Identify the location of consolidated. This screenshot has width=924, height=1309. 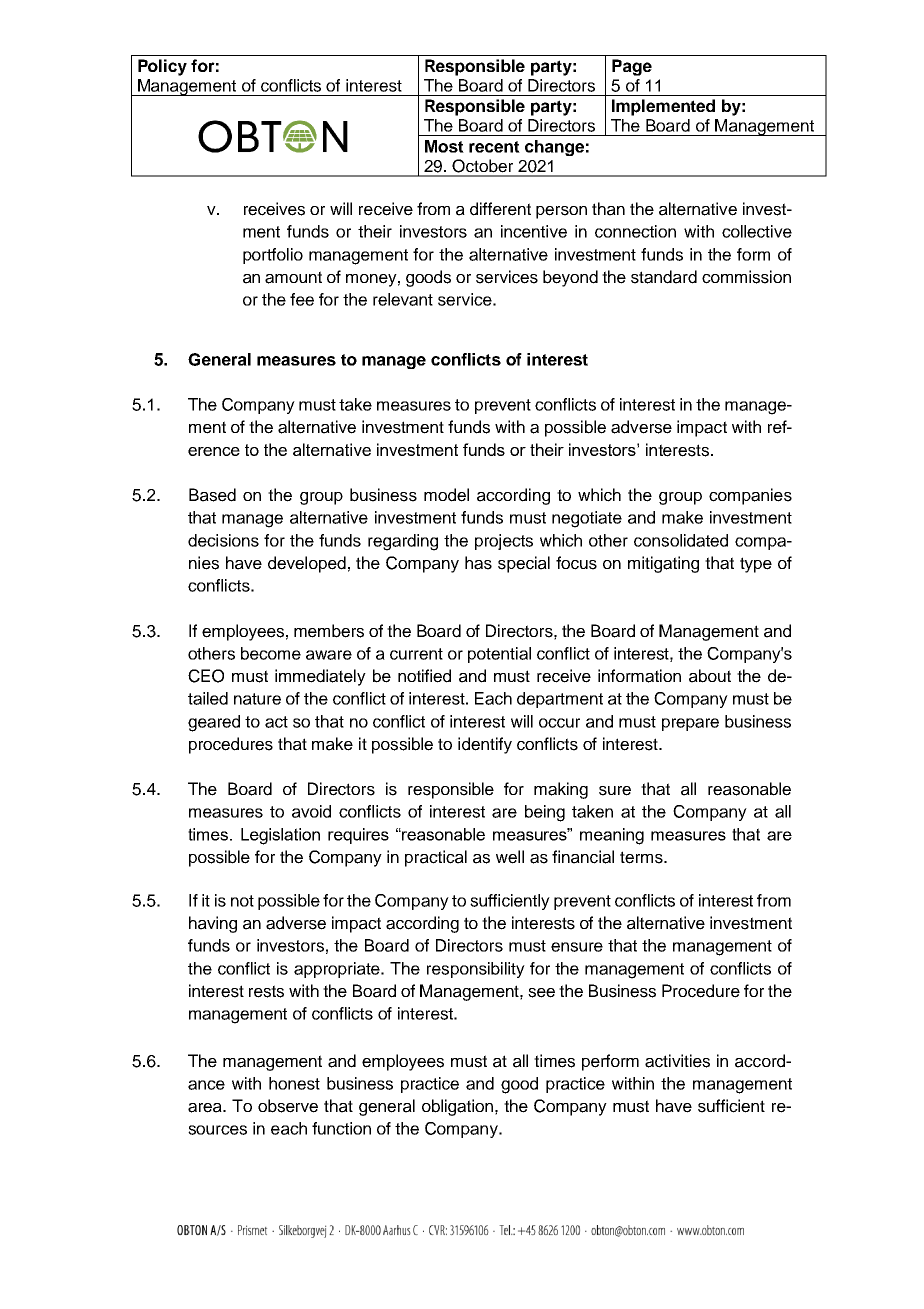
(681, 540).
